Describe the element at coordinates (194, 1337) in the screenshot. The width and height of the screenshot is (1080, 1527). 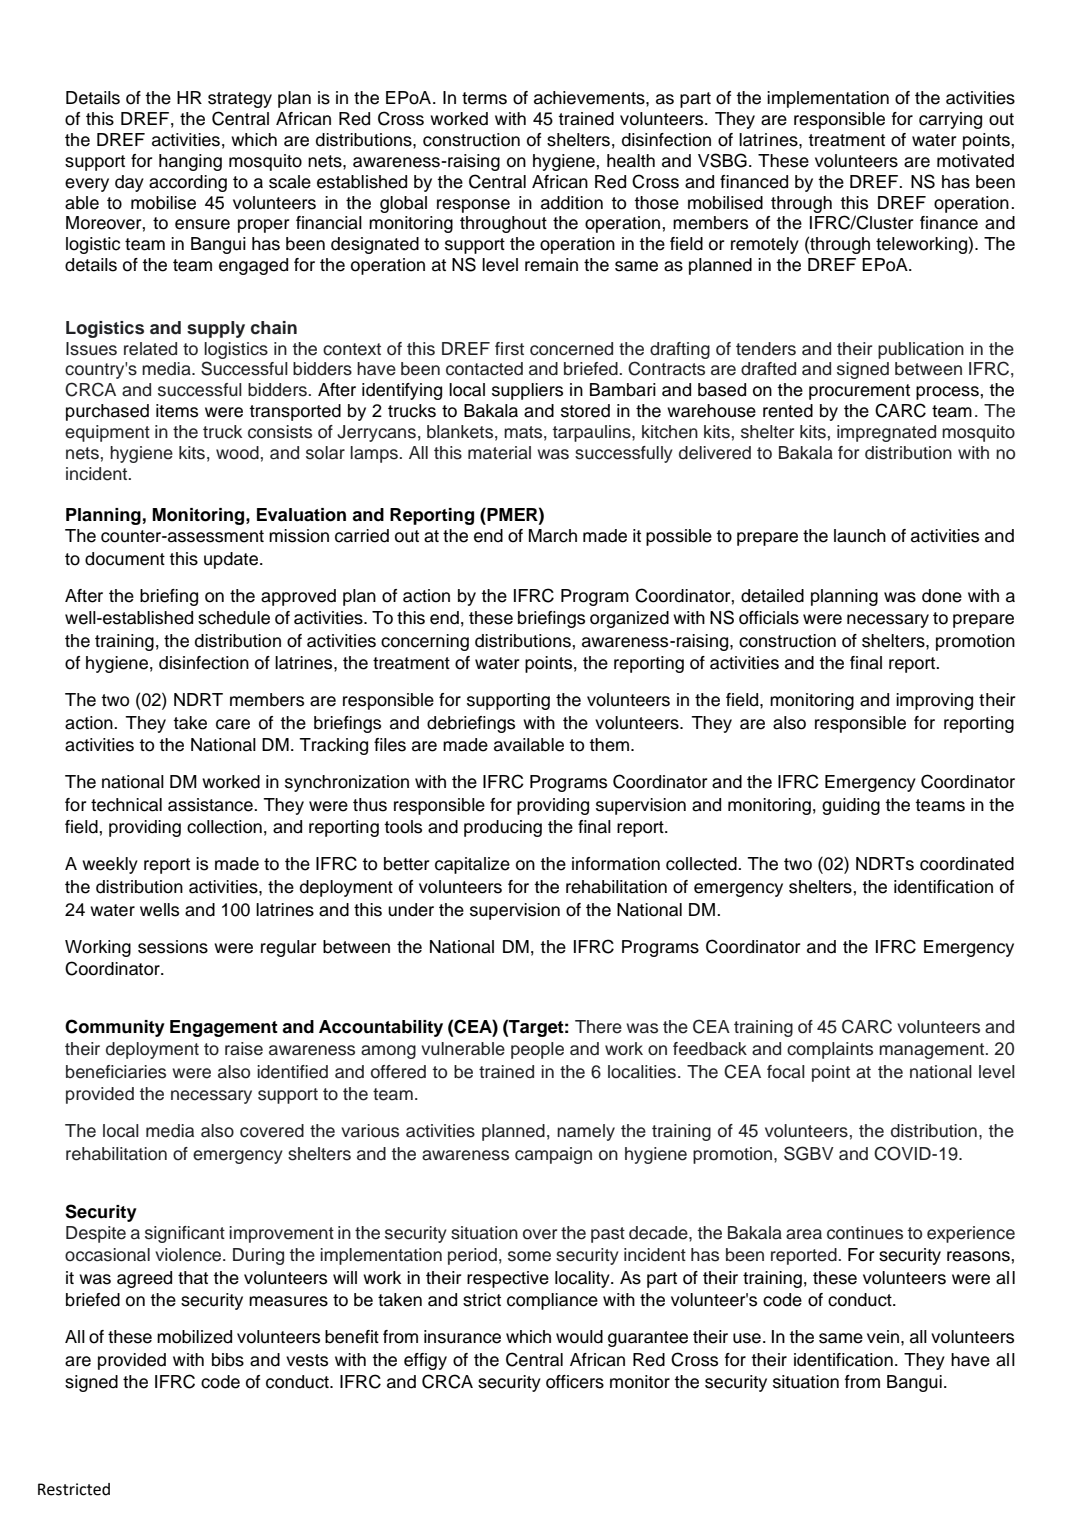
I see `mobilized` at that location.
